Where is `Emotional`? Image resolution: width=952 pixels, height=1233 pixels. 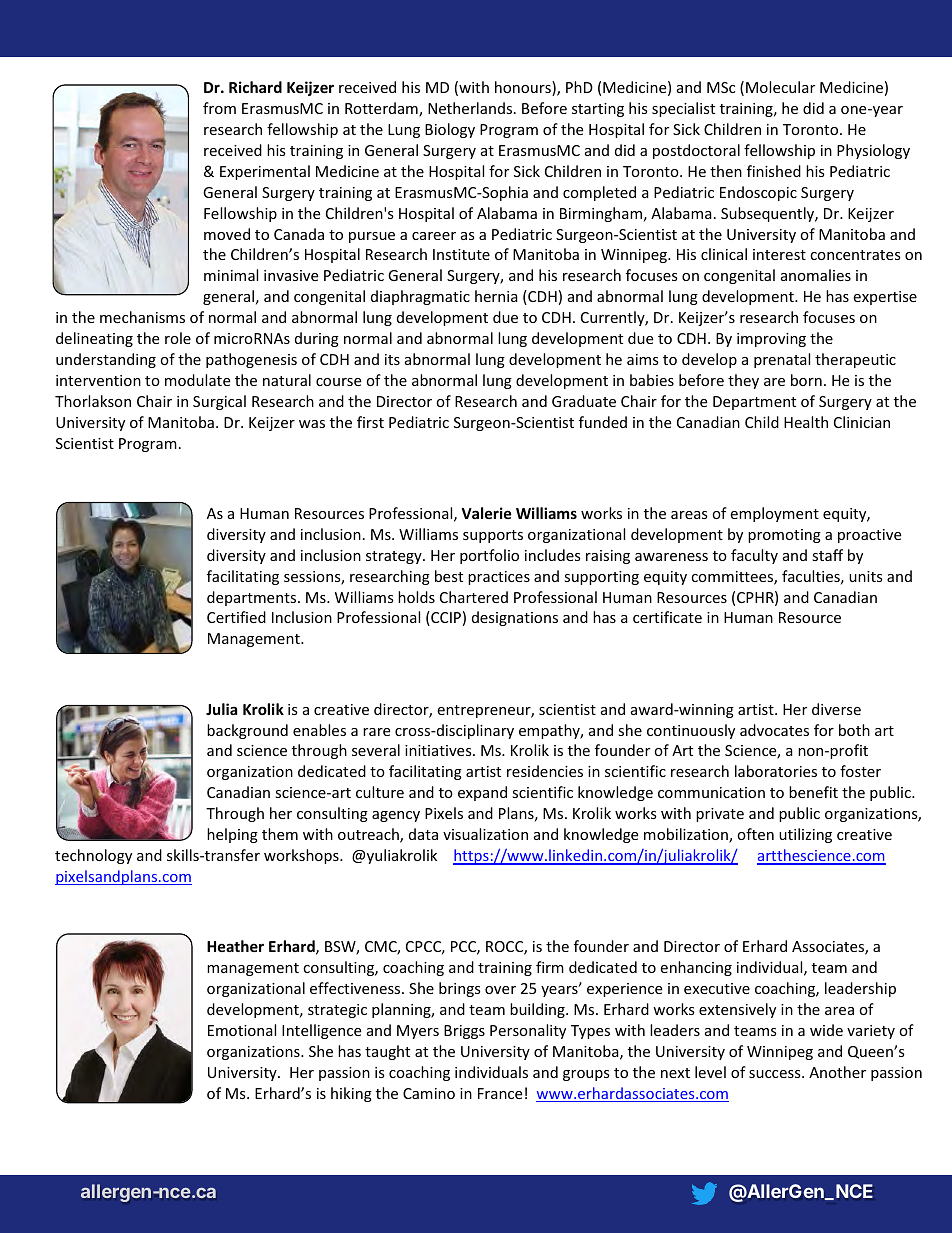 Emotional is located at coordinates (242, 1030).
